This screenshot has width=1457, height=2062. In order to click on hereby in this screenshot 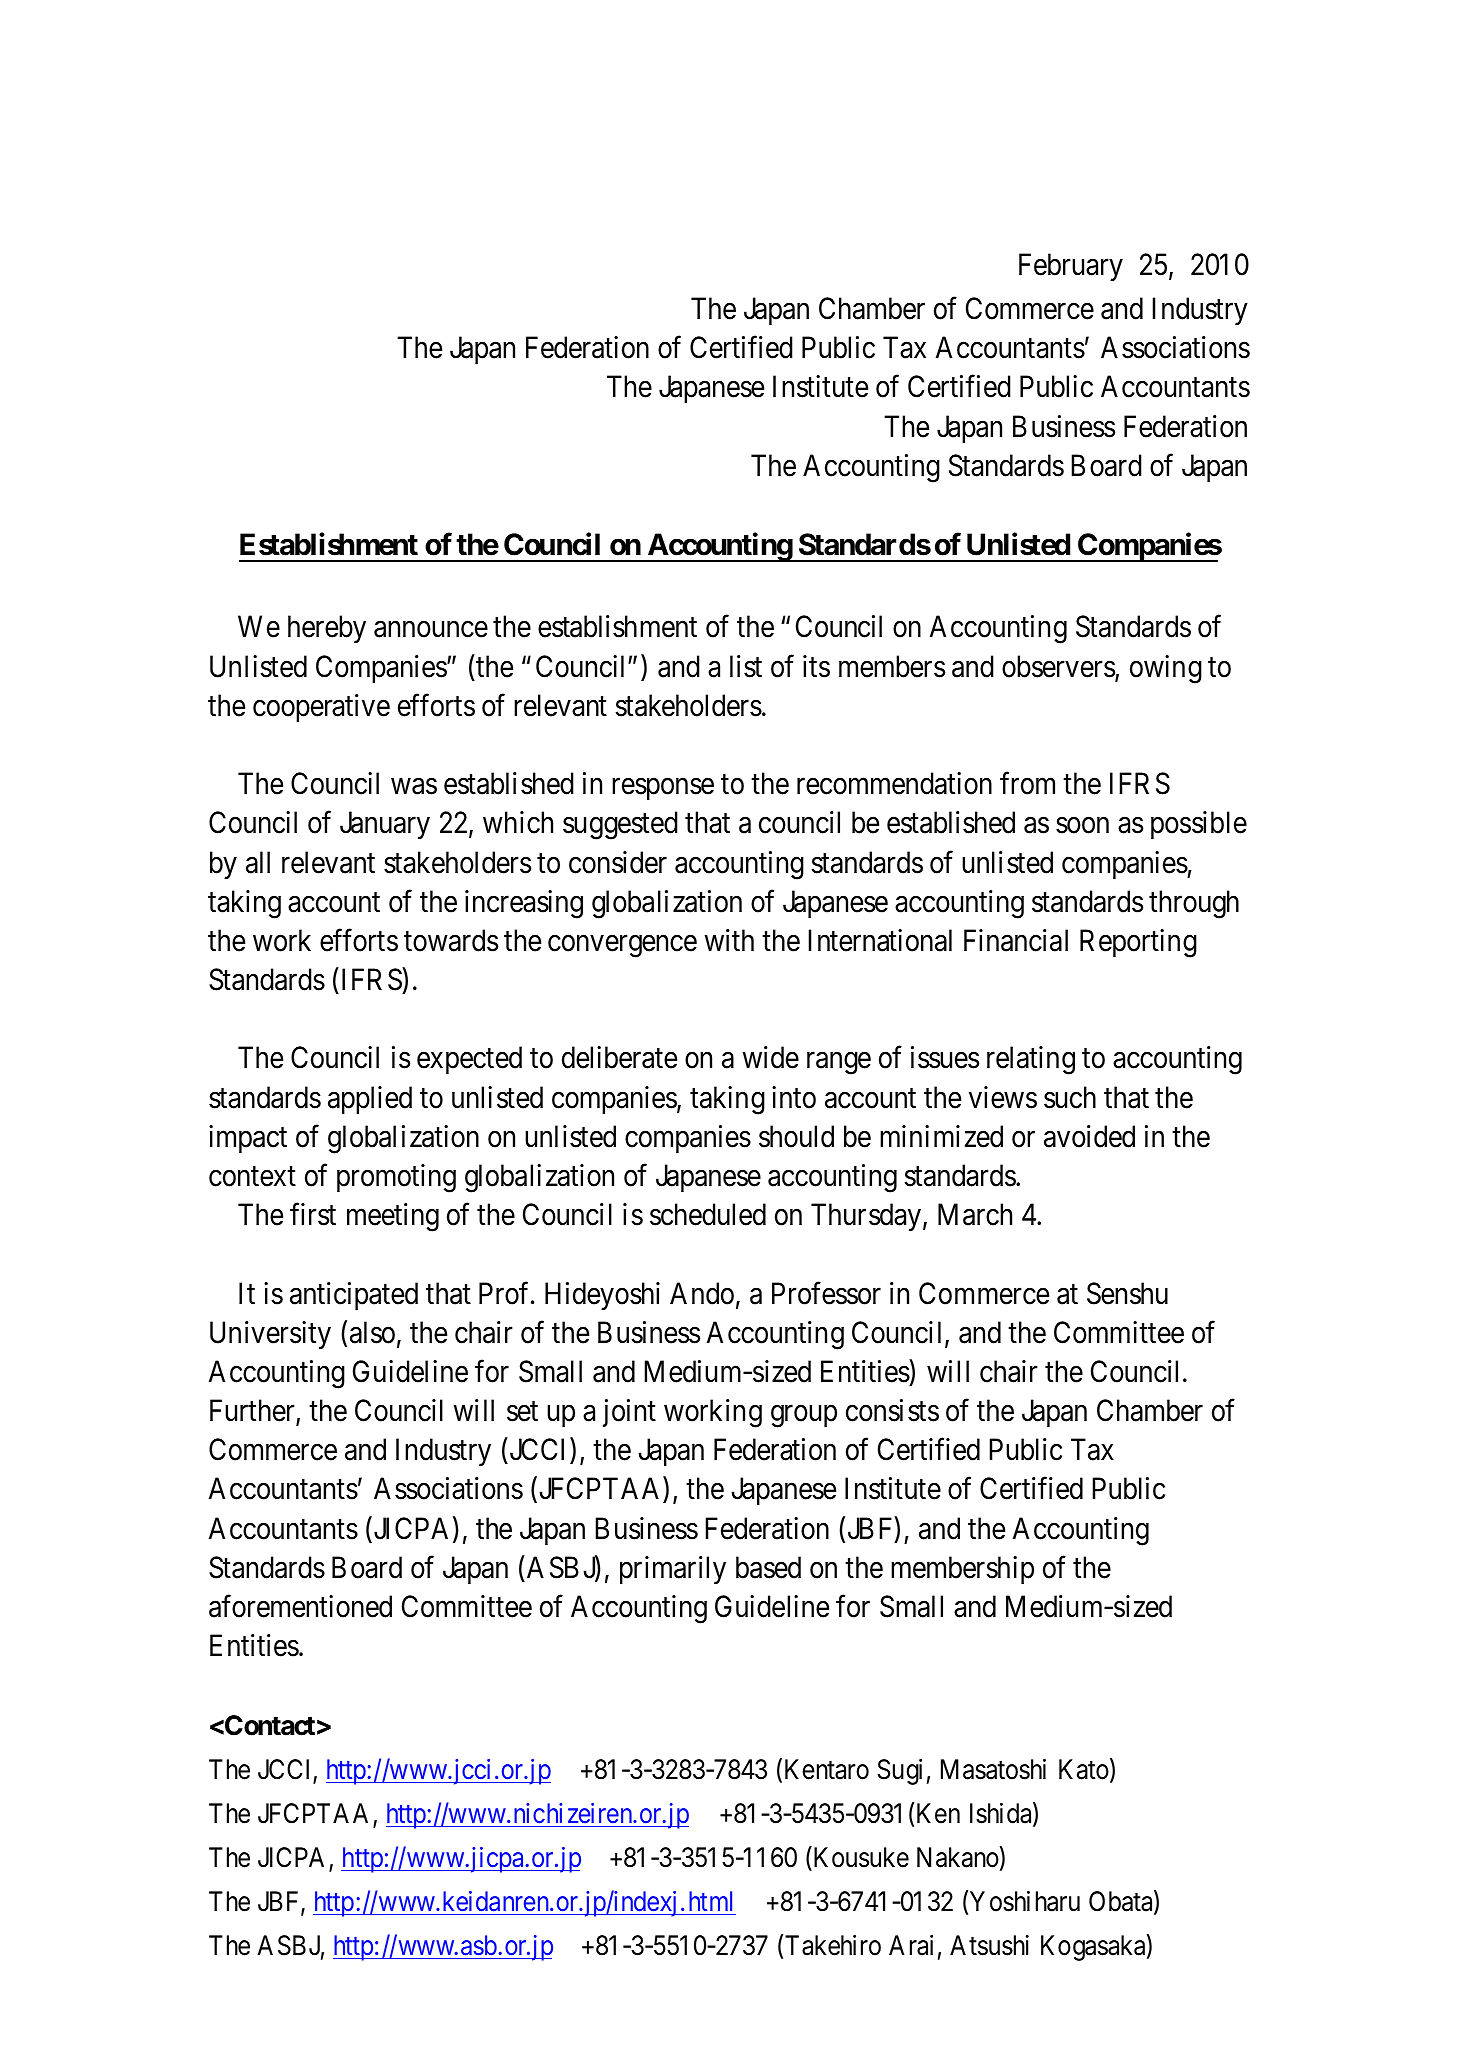, I will do `click(327, 629)`.
